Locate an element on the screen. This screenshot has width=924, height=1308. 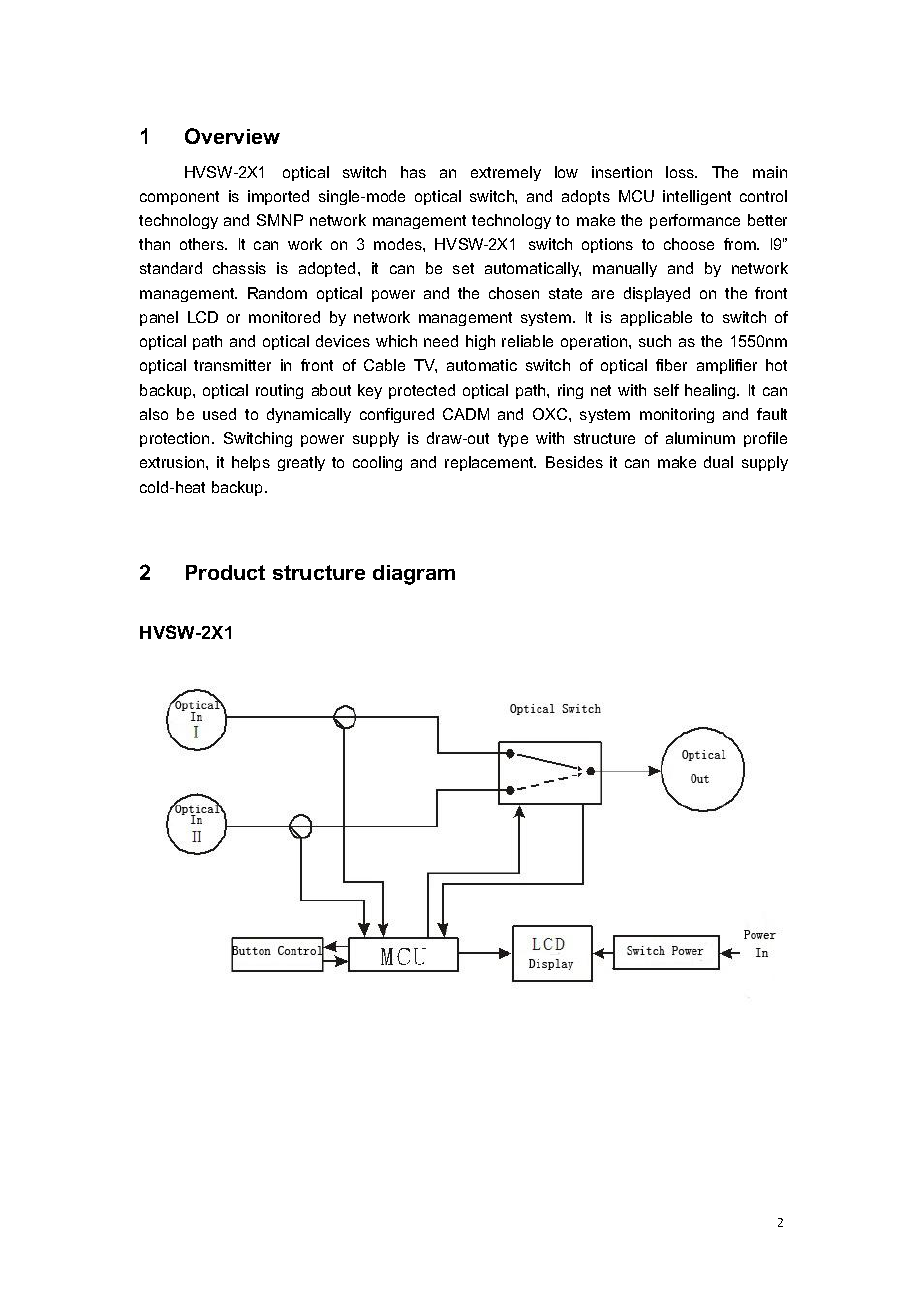
Overview is located at coordinates (232, 136).
